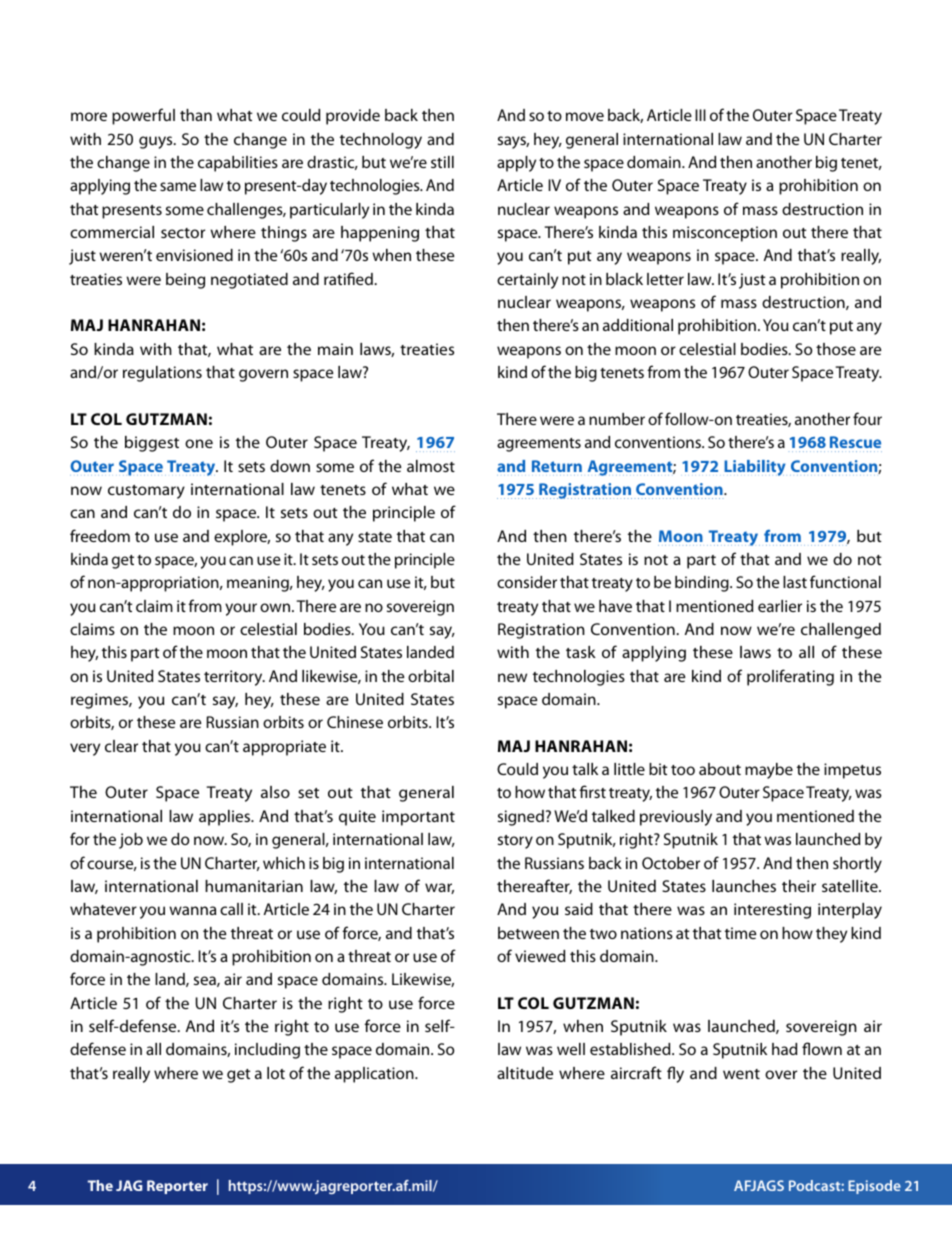  What do you see at coordinates (442, 162) in the screenshot?
I see `still` at bounding box center [442, 162].
